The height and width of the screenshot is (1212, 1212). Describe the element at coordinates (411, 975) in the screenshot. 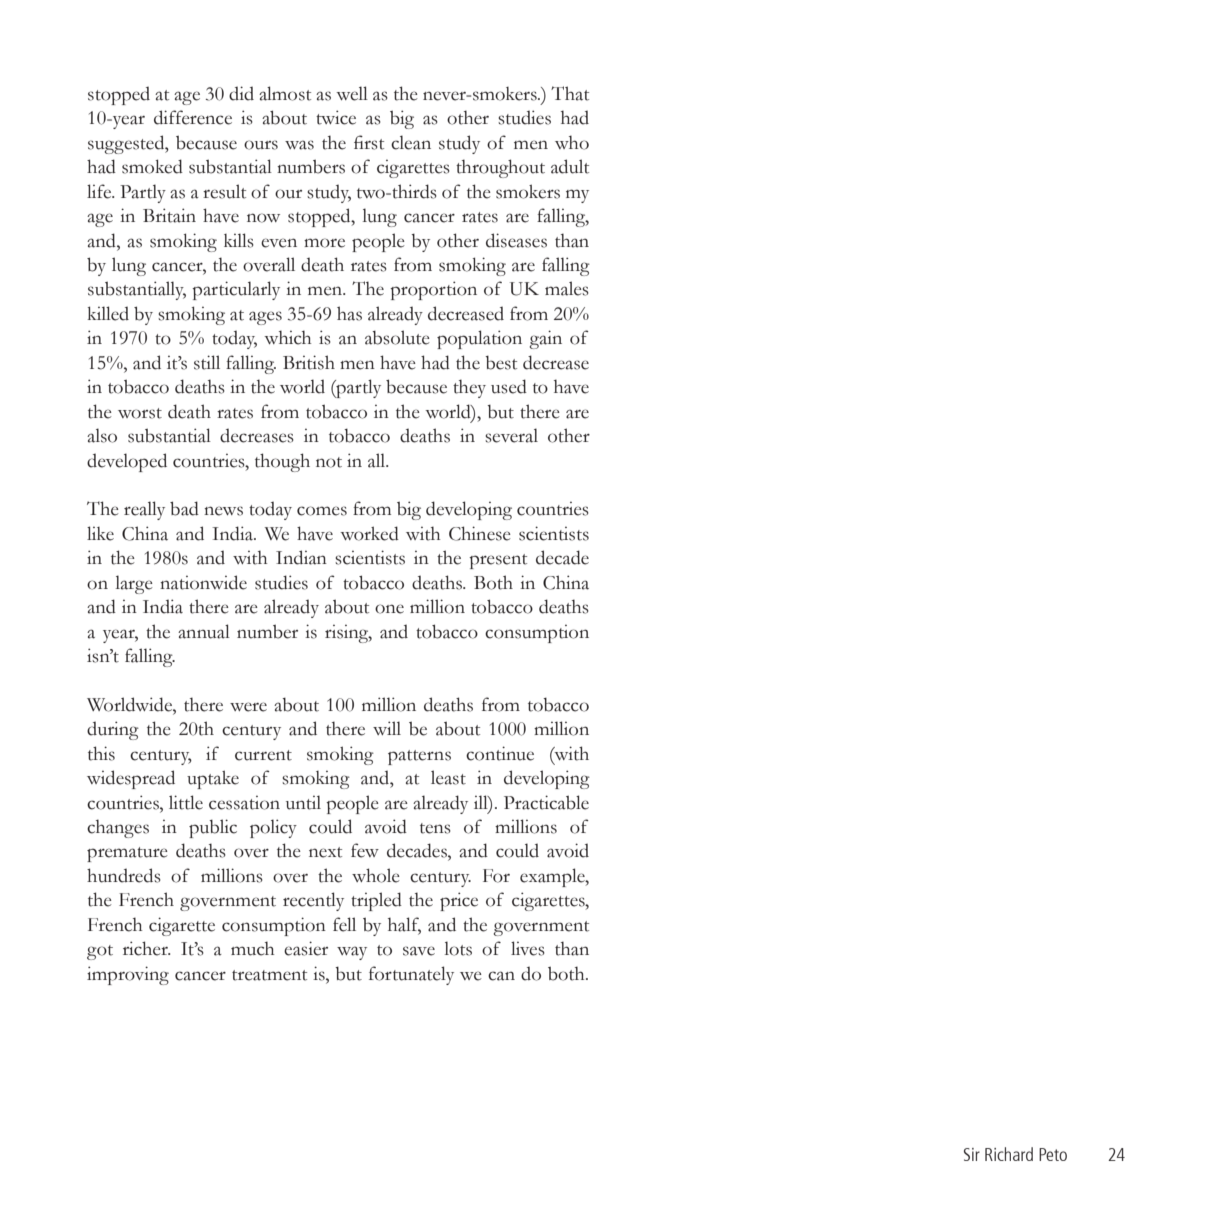

I see `fortunately` at that location.
